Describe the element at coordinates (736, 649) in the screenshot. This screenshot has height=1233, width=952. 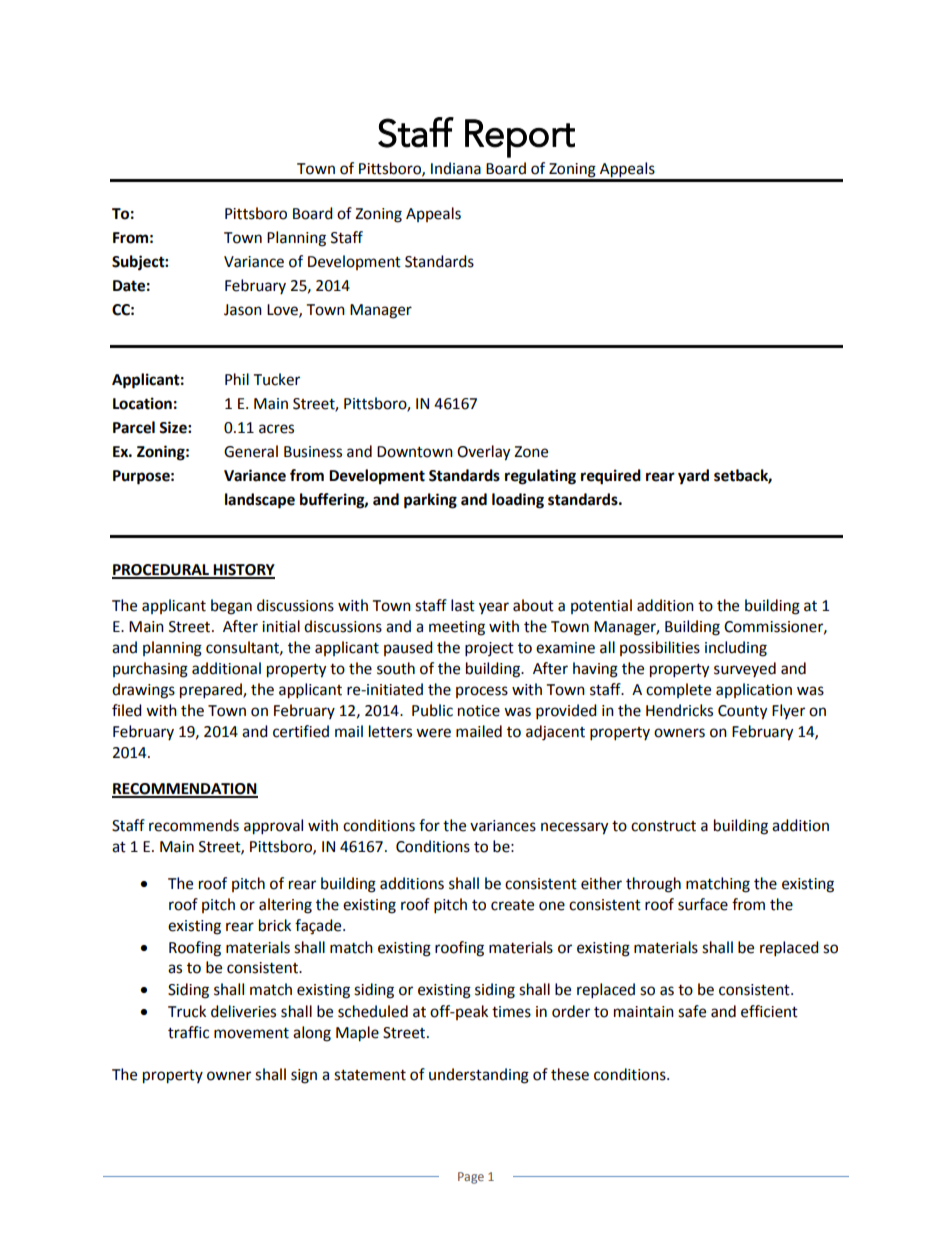
I see `including` at that location.
